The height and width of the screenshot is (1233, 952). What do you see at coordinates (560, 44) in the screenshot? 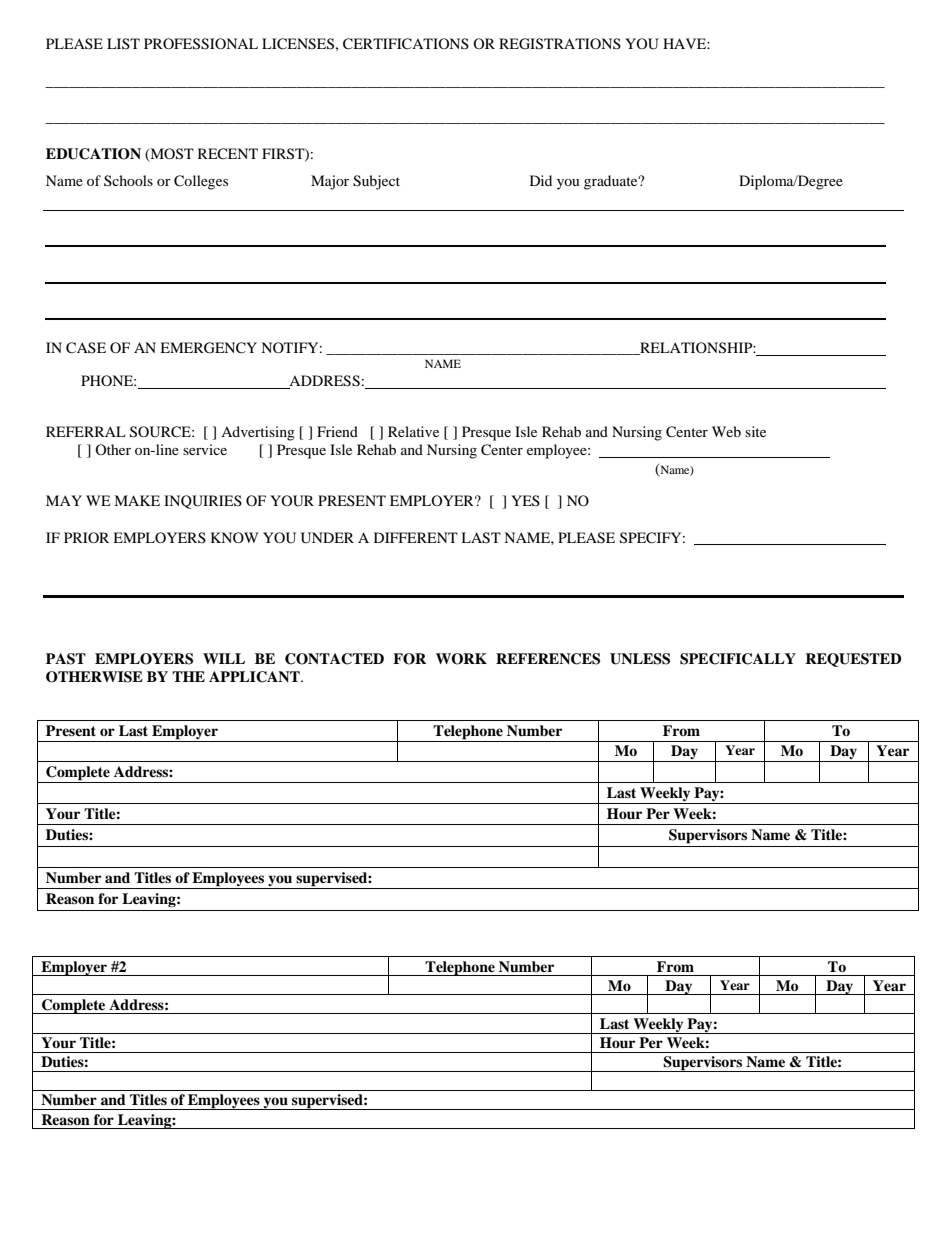
I see `REGISTRATIONS` at bounding box center [560, 44].
